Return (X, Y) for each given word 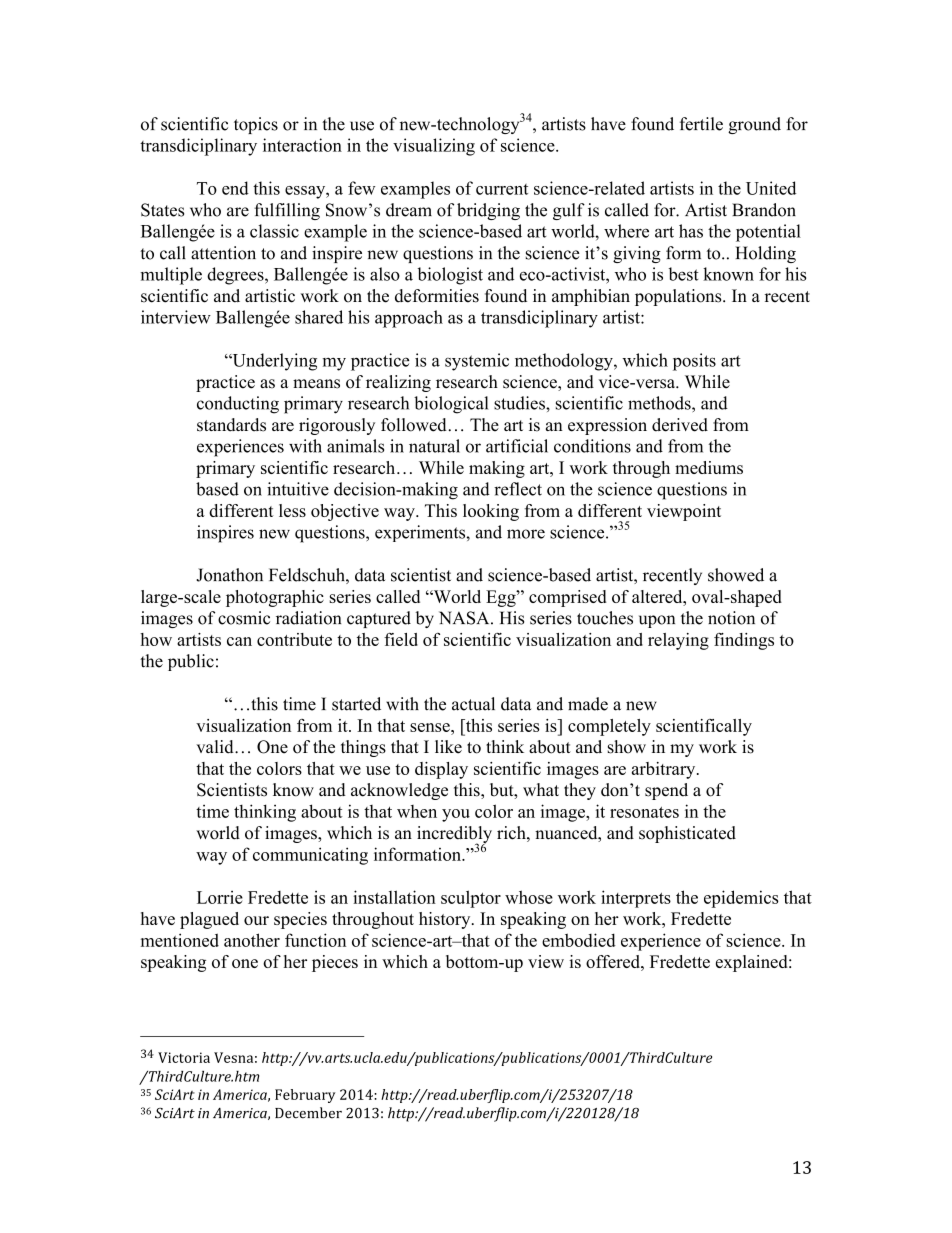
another (252, 940)
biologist (450, 276)
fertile (701, 124)
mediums (709, 467)
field (401, 639)
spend (666, 791)
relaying (678, 641)
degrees (236, 276)
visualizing (434, 147)
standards (231, 425)
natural (434, 446)
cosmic (244, 618)
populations (679, 297)
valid (216, 747)
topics (256, 125)
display (441, 770)
